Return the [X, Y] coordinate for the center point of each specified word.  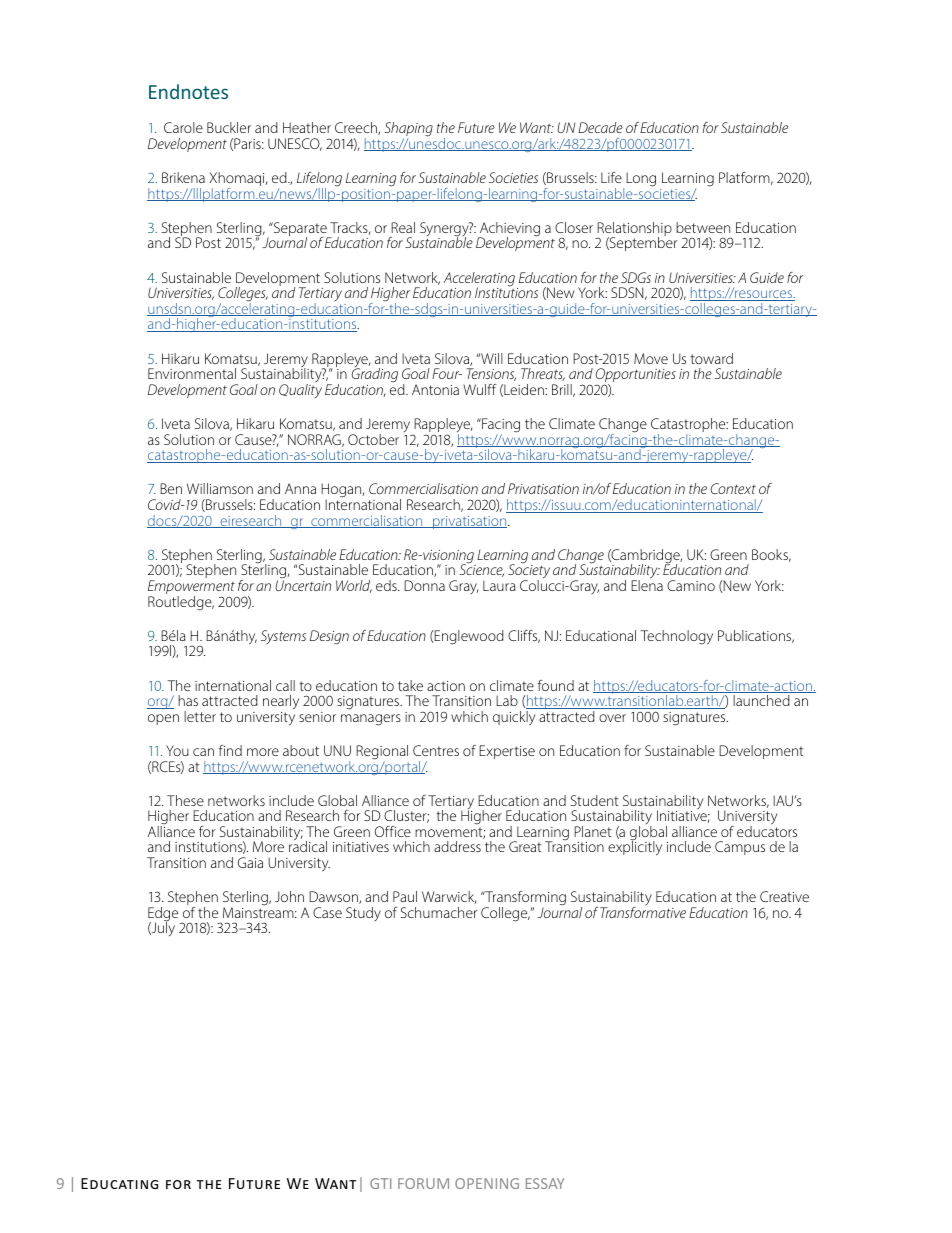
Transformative [643, 912]
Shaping [408, 130]
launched [761, 700]
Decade [600, 127]
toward [711, 358]
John [289, 896]
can [203, 752]
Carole [183, 127]
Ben [171, 488]
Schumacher [439, 912]
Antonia [435, 389]
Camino [691, 585]
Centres [436, 750]
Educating [119, 1183]
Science [481, 570]
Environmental [192, 373]
